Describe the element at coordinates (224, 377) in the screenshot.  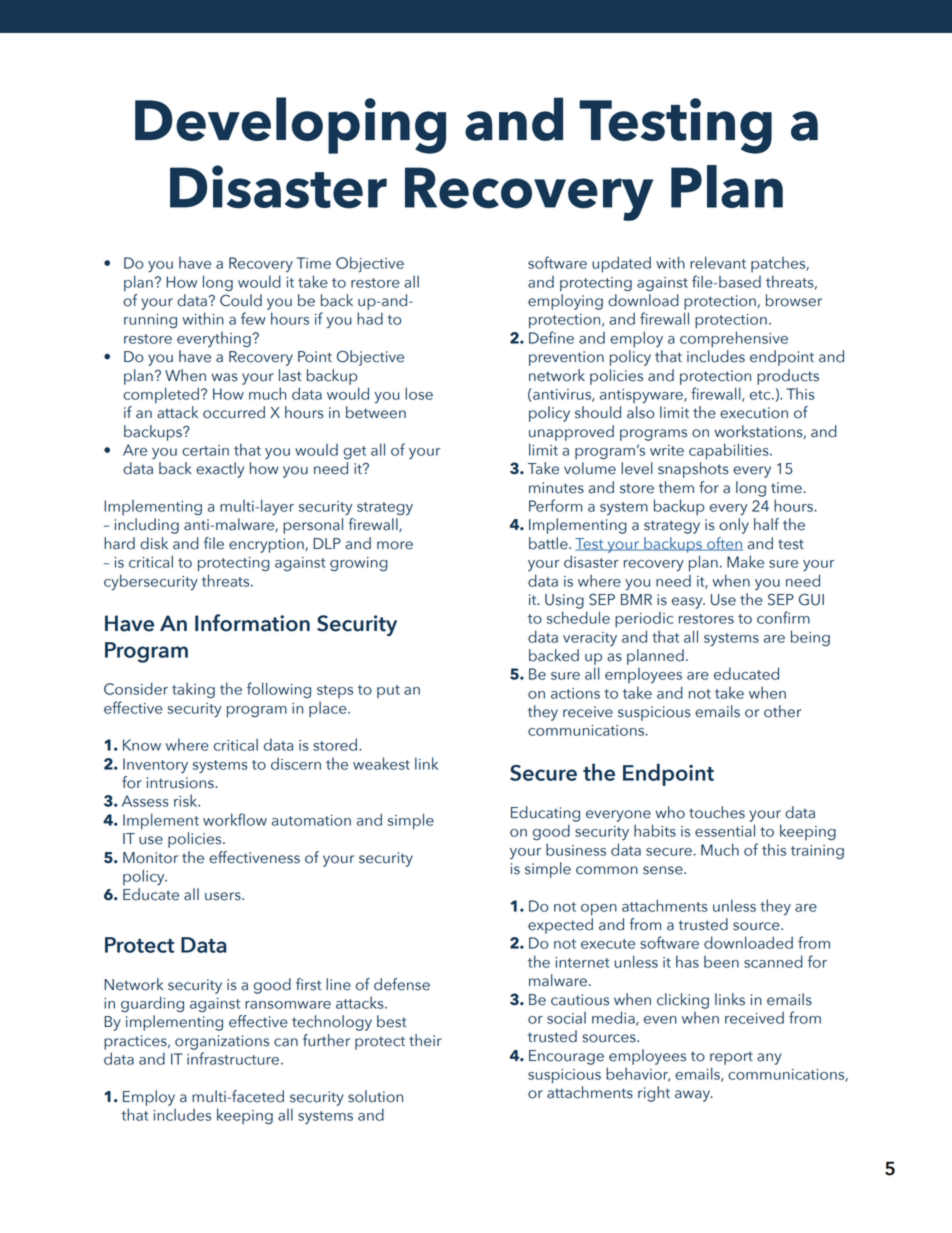
I see `was` at that location.
